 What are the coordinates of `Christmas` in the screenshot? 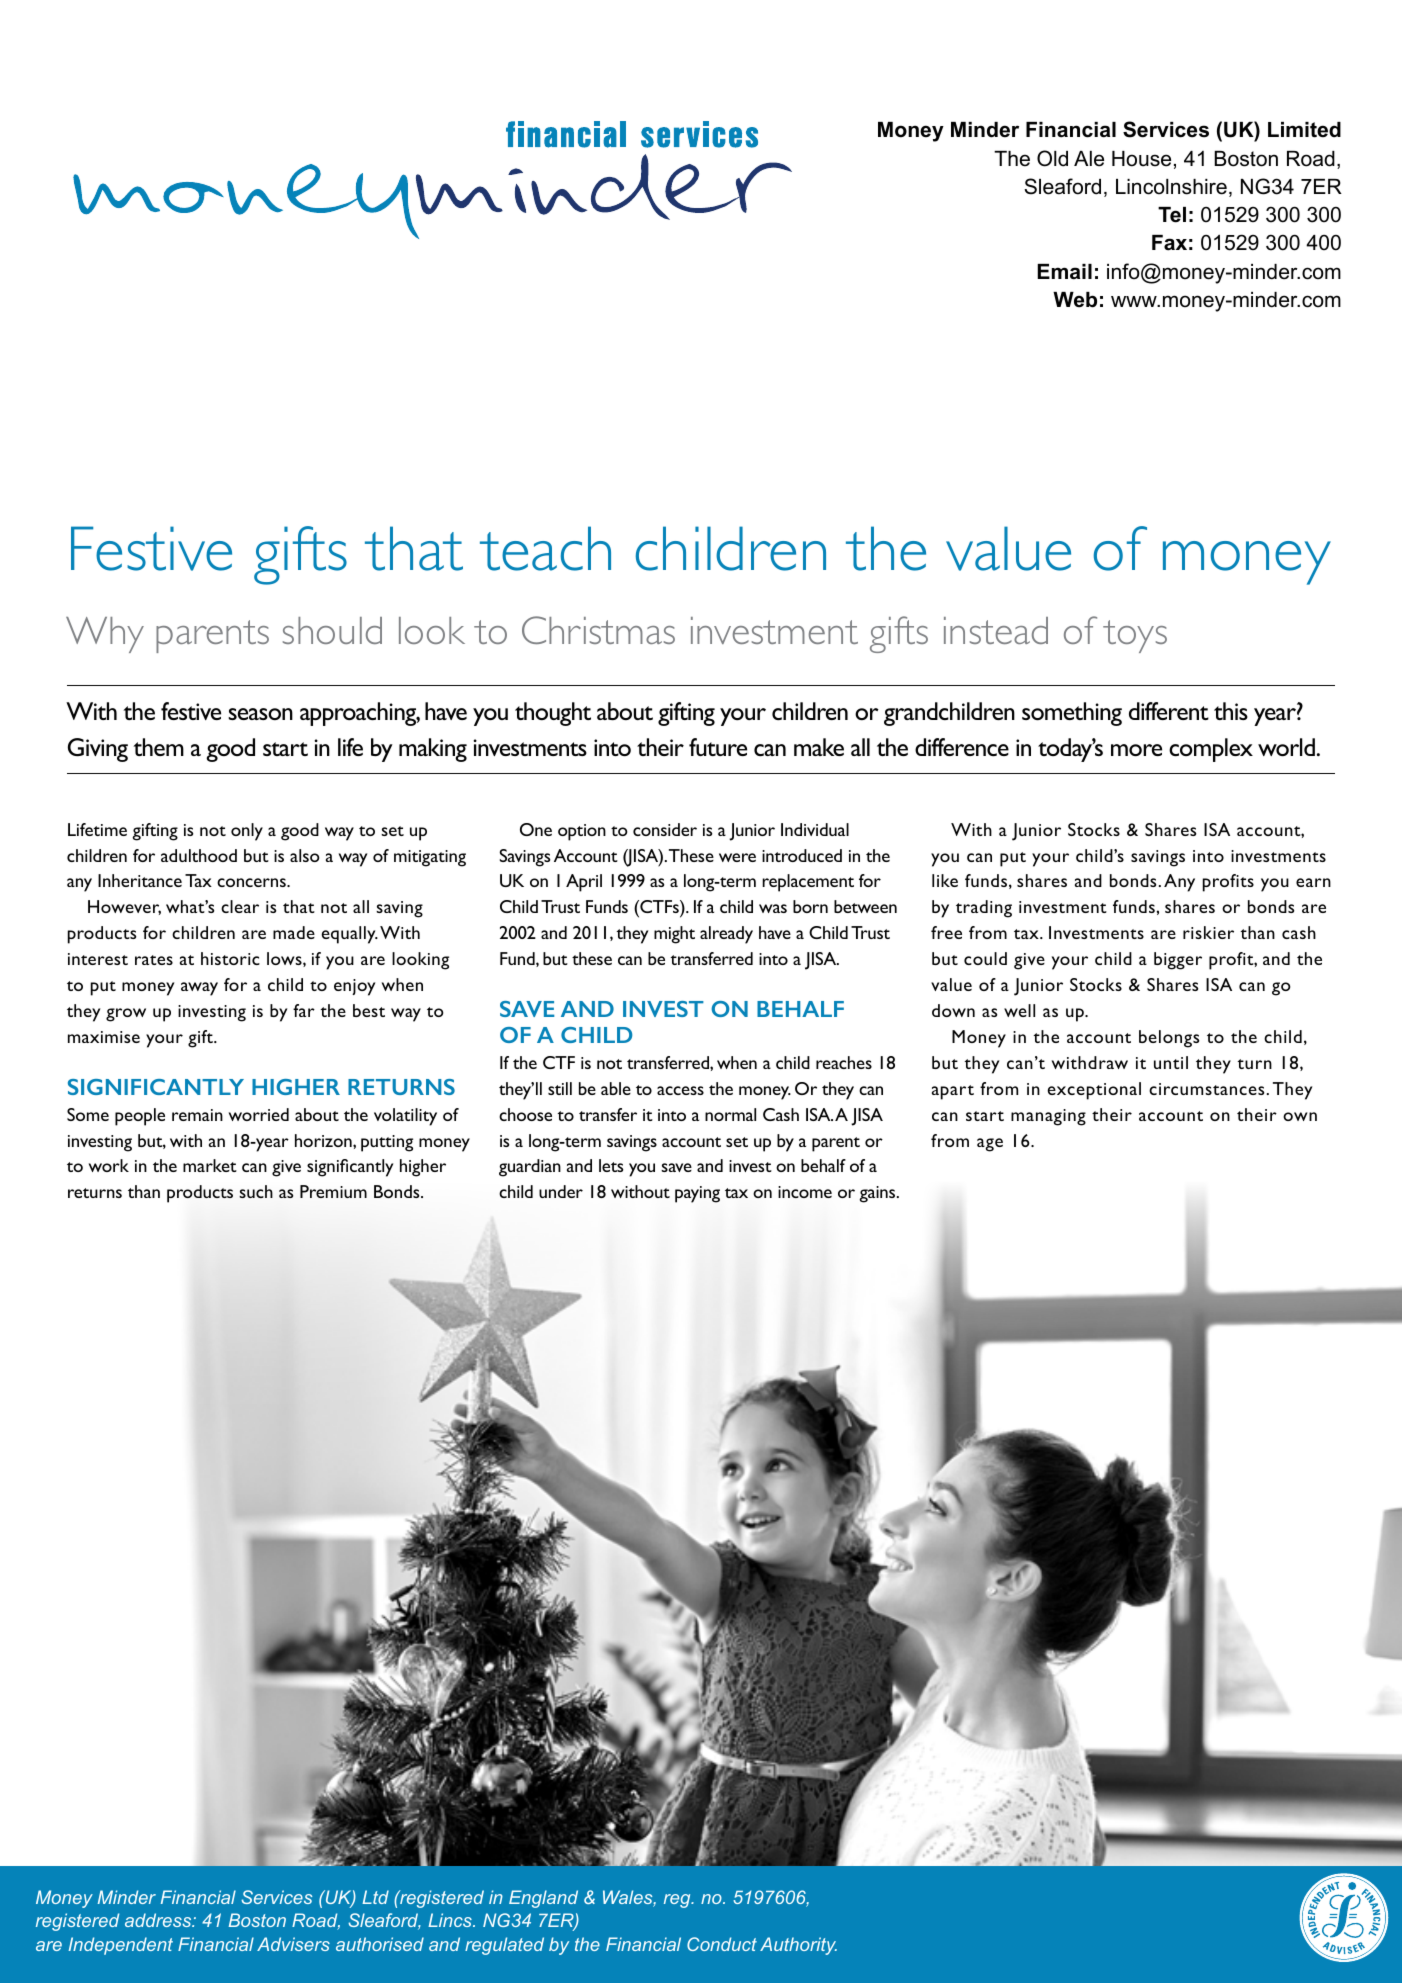 It's located at (598, 630).
